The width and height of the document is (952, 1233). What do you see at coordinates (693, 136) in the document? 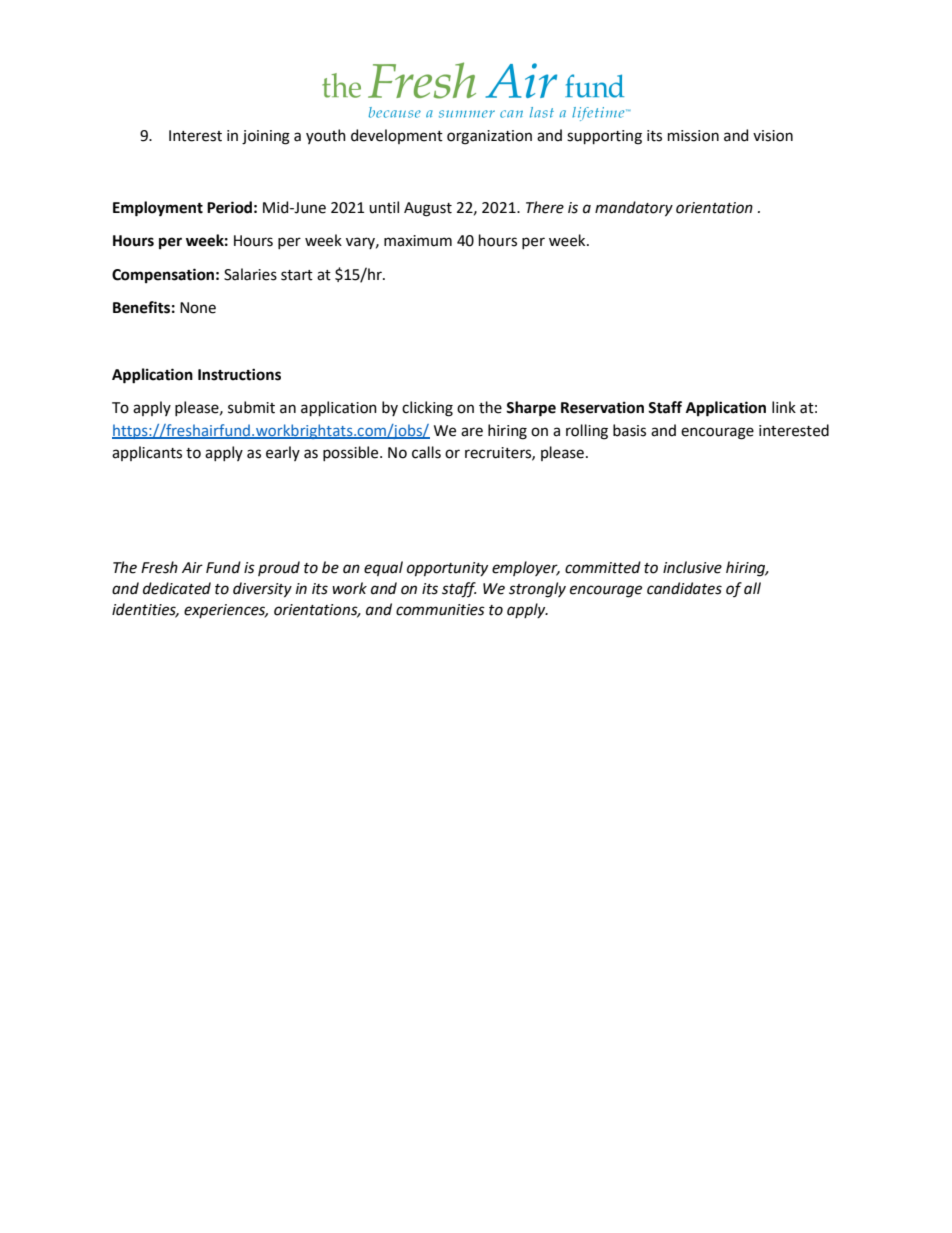
I see `mission` at bounding box center [693, 136].
